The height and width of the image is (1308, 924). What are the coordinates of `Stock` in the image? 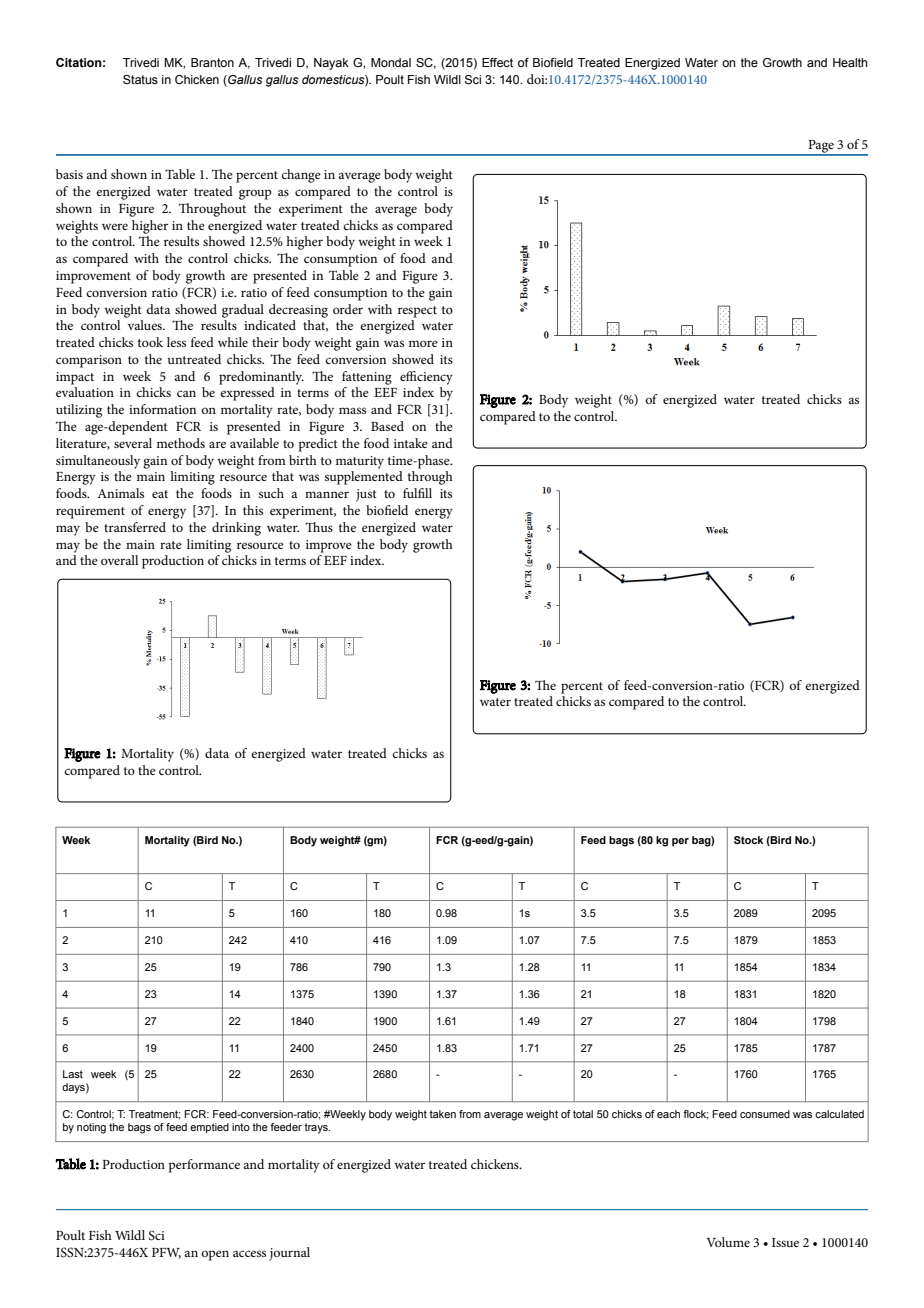 It's located at (748, 840).
